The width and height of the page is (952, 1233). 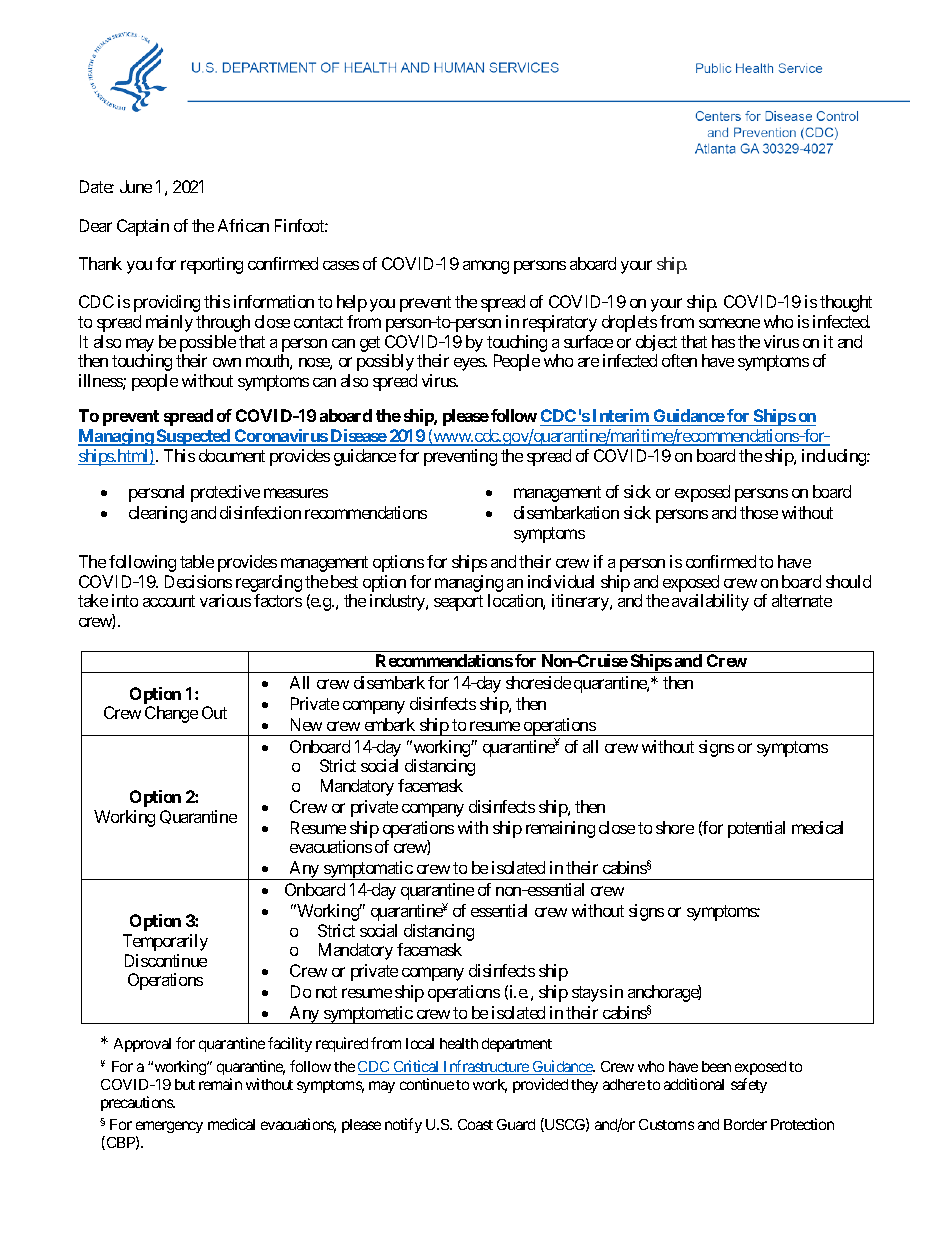 I want to click on reporting, so click(x=212, y=265).
